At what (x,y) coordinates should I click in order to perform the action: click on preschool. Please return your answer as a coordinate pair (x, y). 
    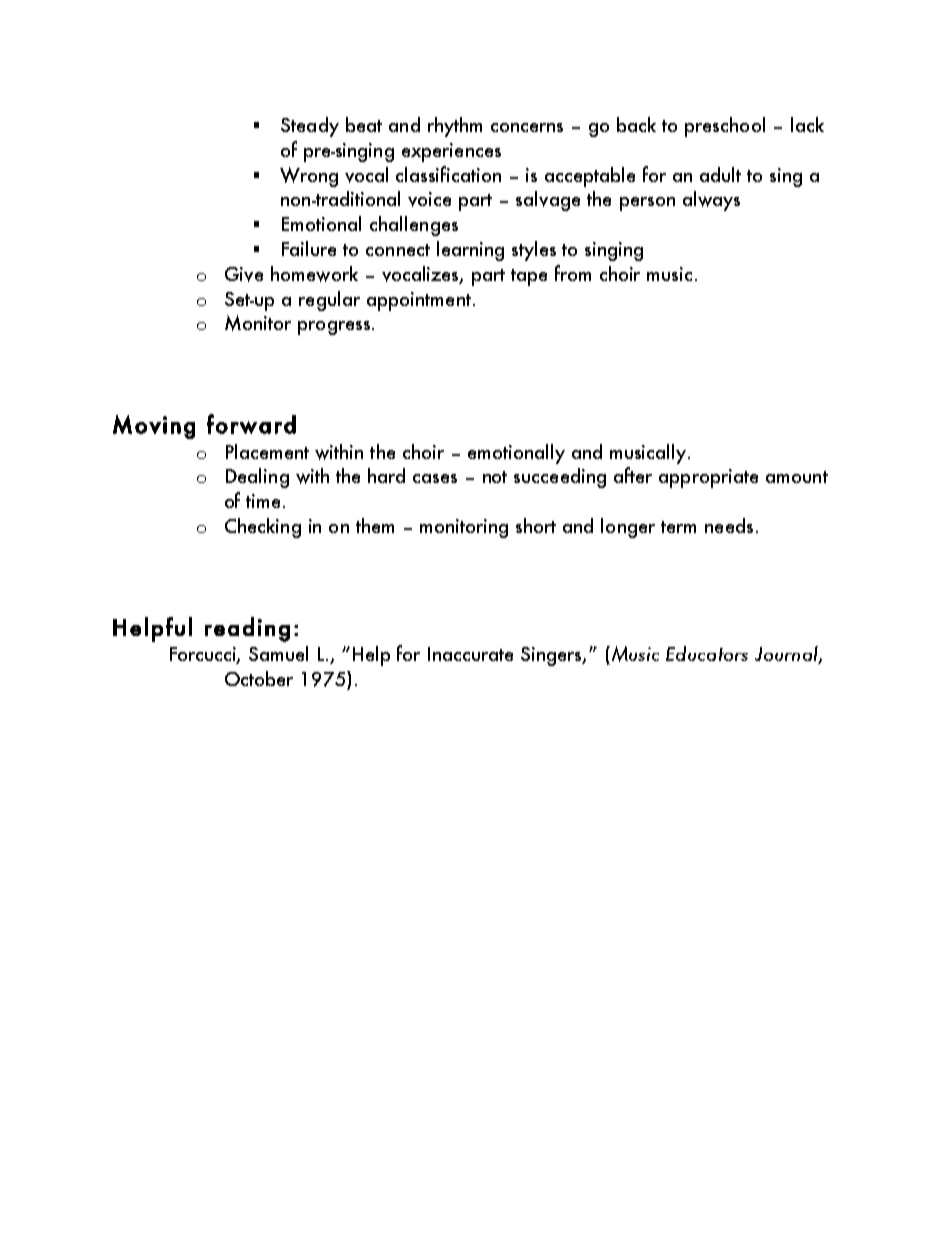
    Looking at the image, I should click on (725, 127).
